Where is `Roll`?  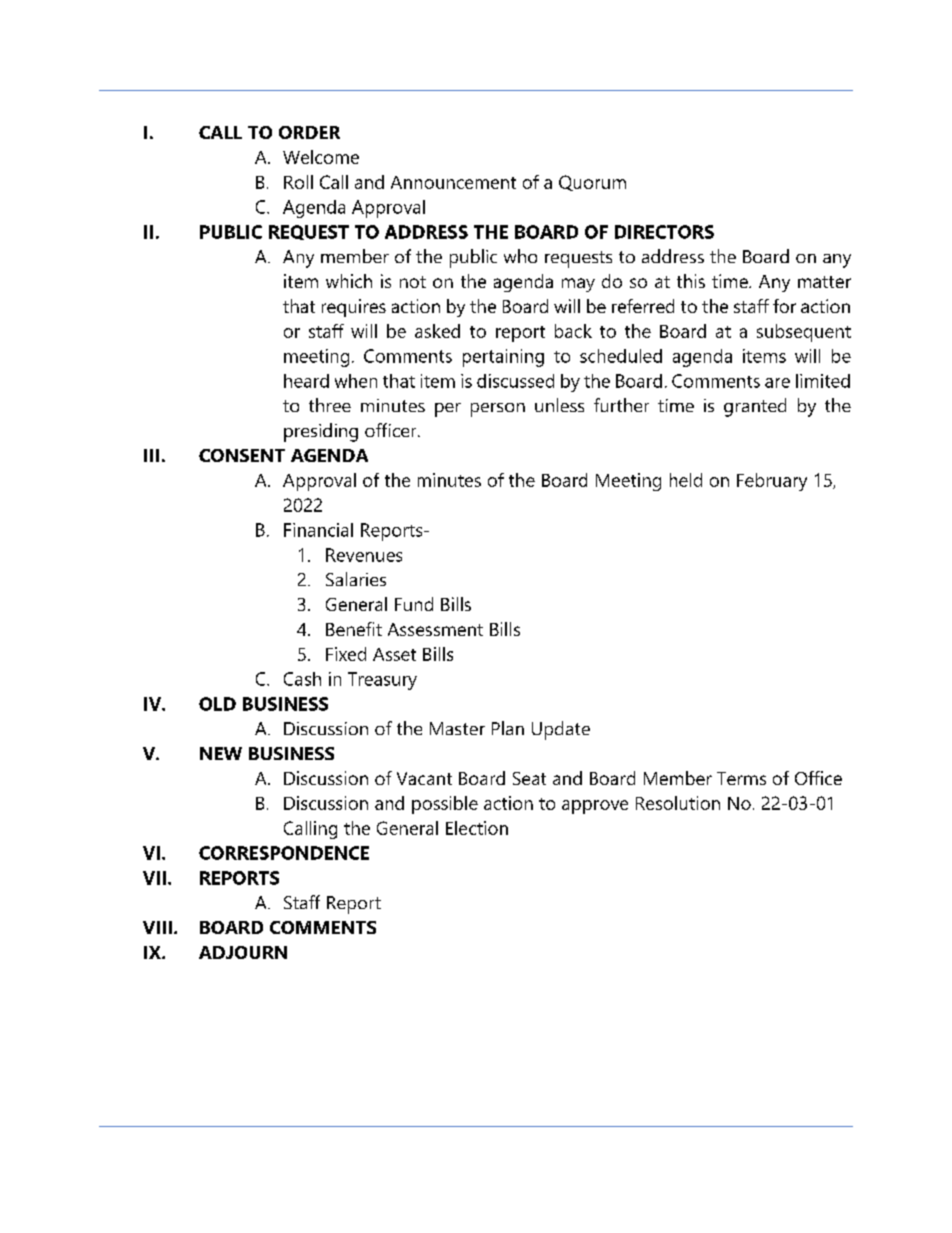 Roll is located at coordinates (298, 182).
